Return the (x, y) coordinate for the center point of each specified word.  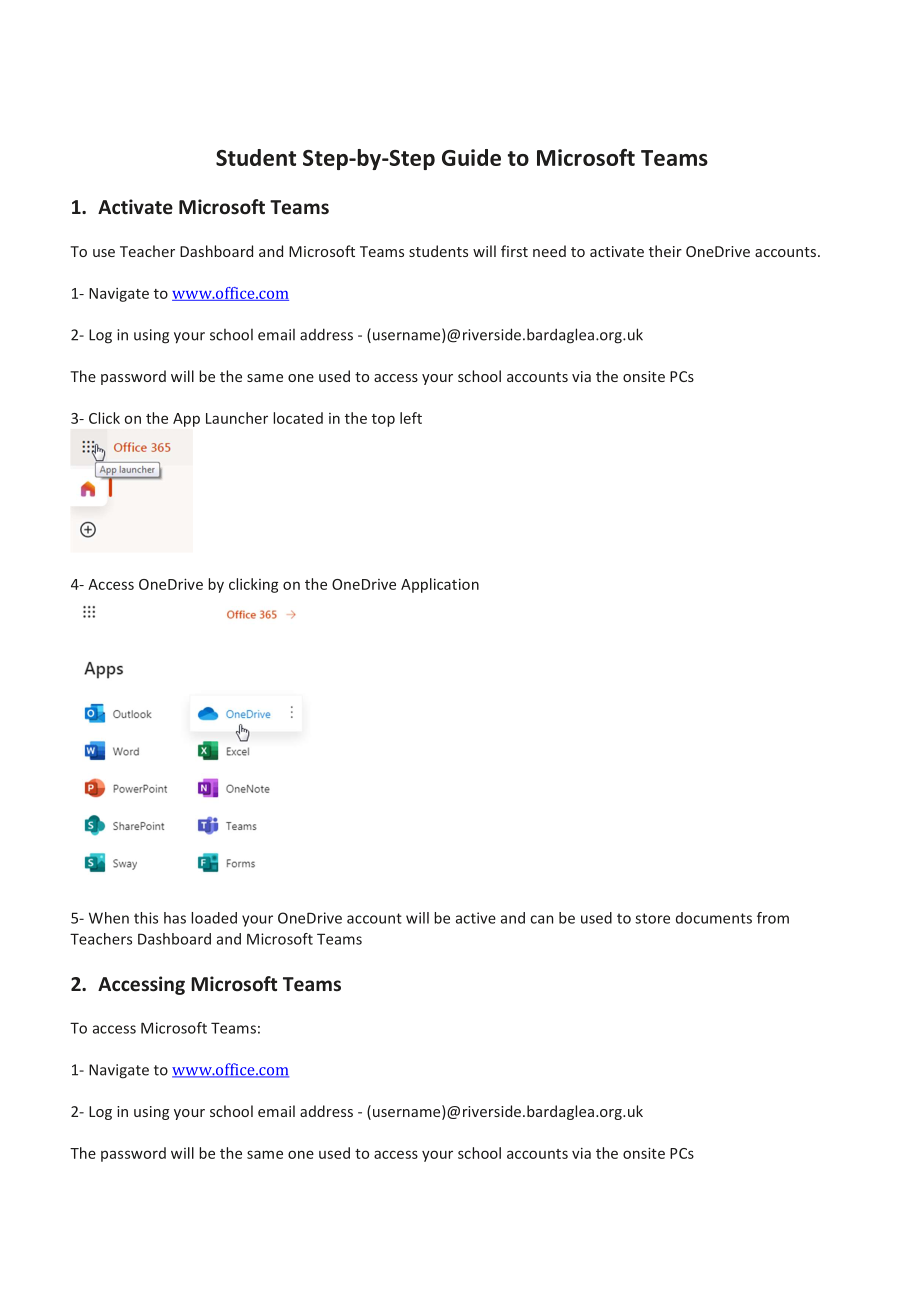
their (665, 251)
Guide (471, 157)
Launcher (237, 418)
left (411, 418)
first (514, 251)
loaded (214, 918)
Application (440, 585)
